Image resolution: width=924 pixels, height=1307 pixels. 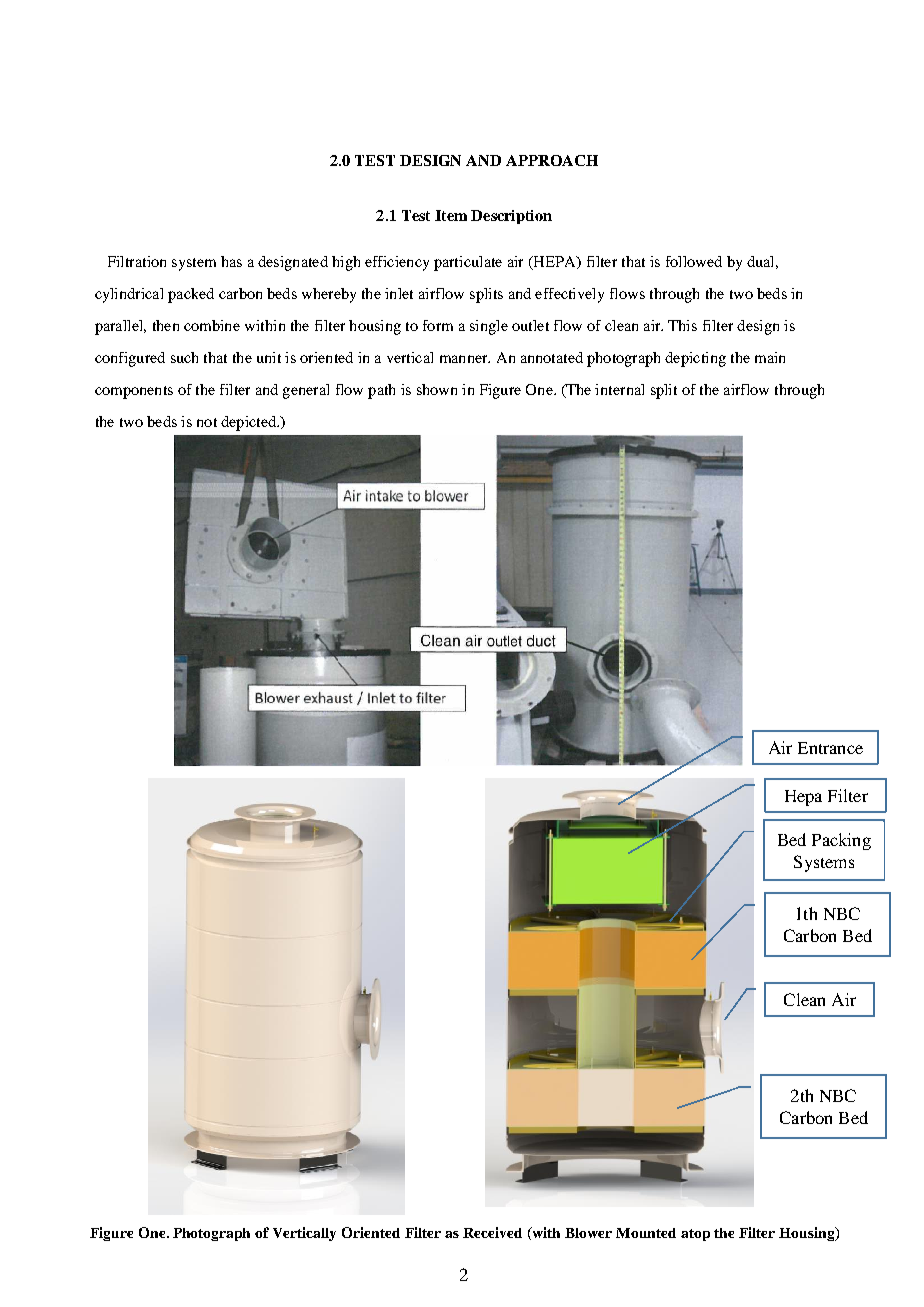 What do you see at coordinates (841, 841) in the image?
I see `Packing` at bounding box center [841, 841].
